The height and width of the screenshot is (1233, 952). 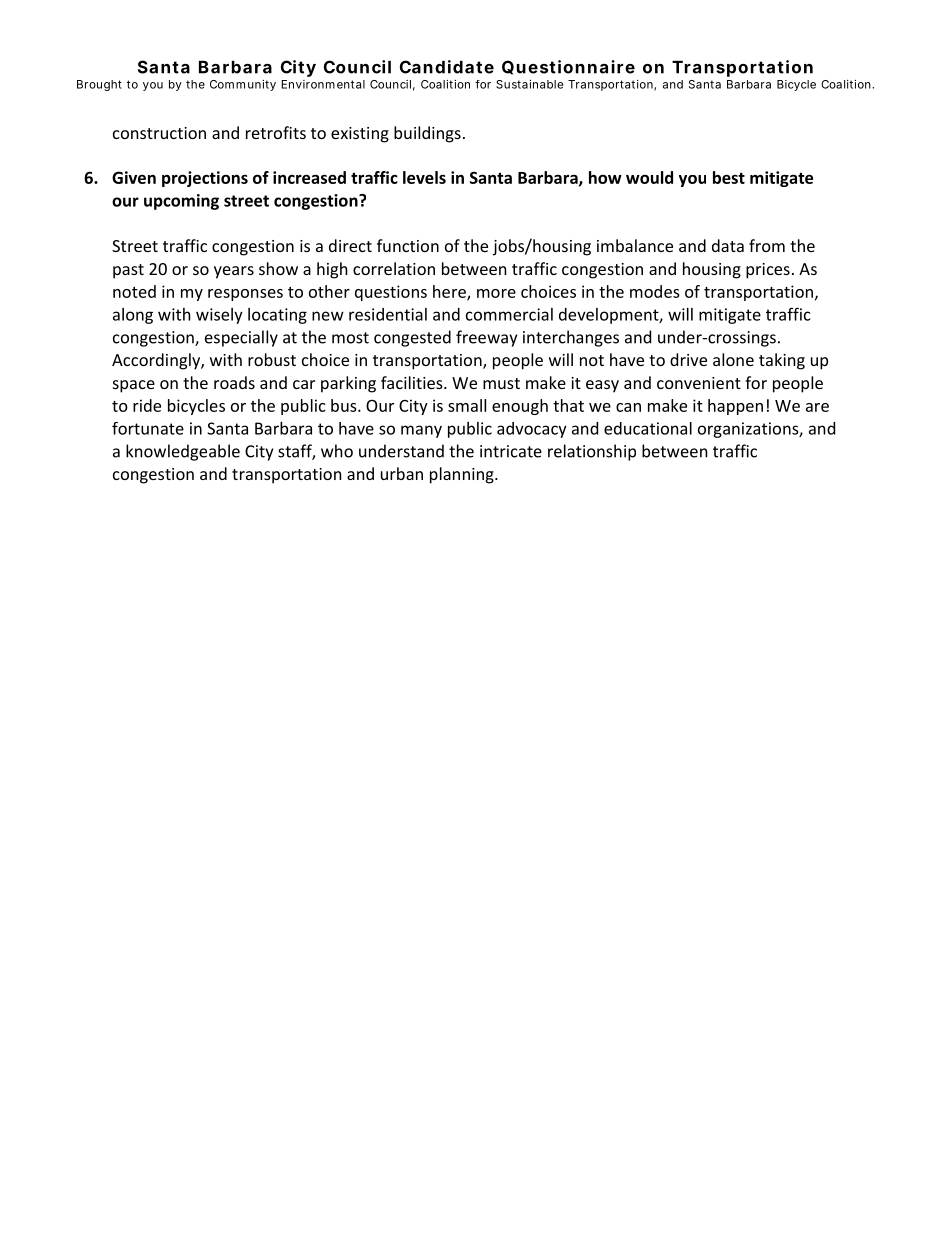 I want to click on Community, so click(x=243, y=85).
